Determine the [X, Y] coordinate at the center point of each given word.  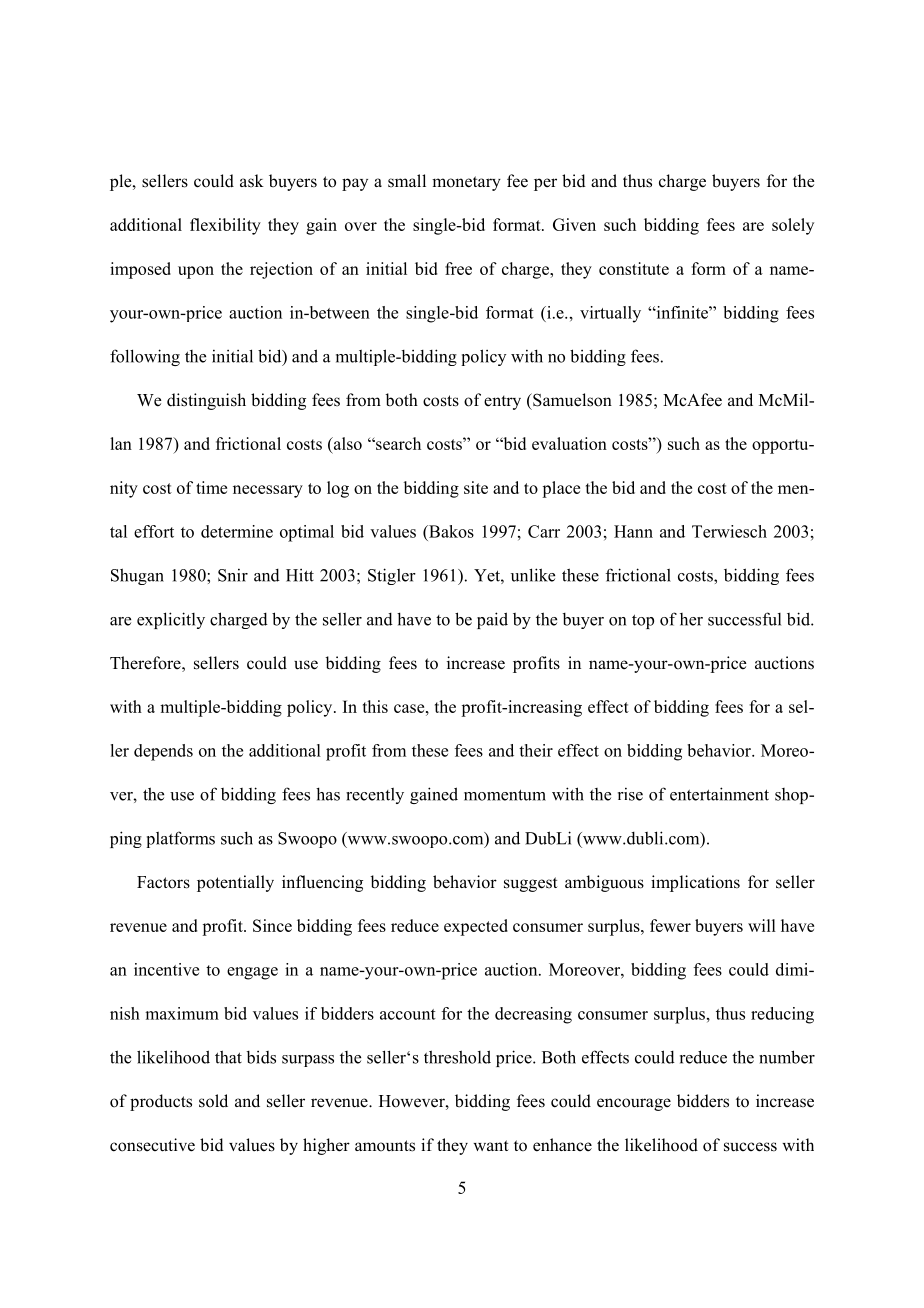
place [561, 489]
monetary [466, 183]
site [476, 487]
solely [793, 226]
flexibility [225, 226]
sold [213, 1101]
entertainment [719, 794]
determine [237, 531]
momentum [505, 795]
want [491, 1145]
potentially [235, 883]
